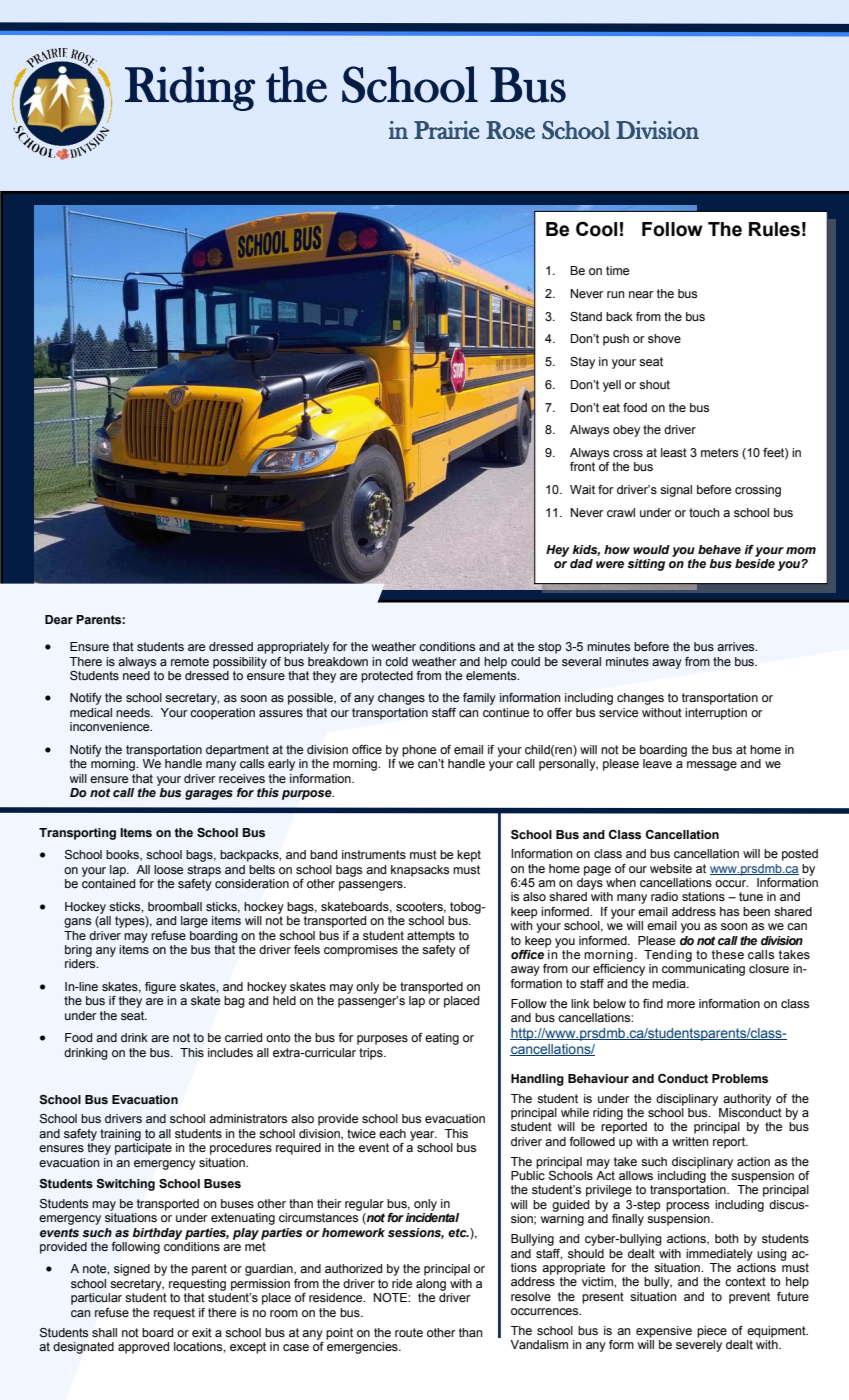 This screenshot has height=1400, width=849. Describe the element at coordinates (442, 1039) in the screenshot. I see `eating` at that location.
